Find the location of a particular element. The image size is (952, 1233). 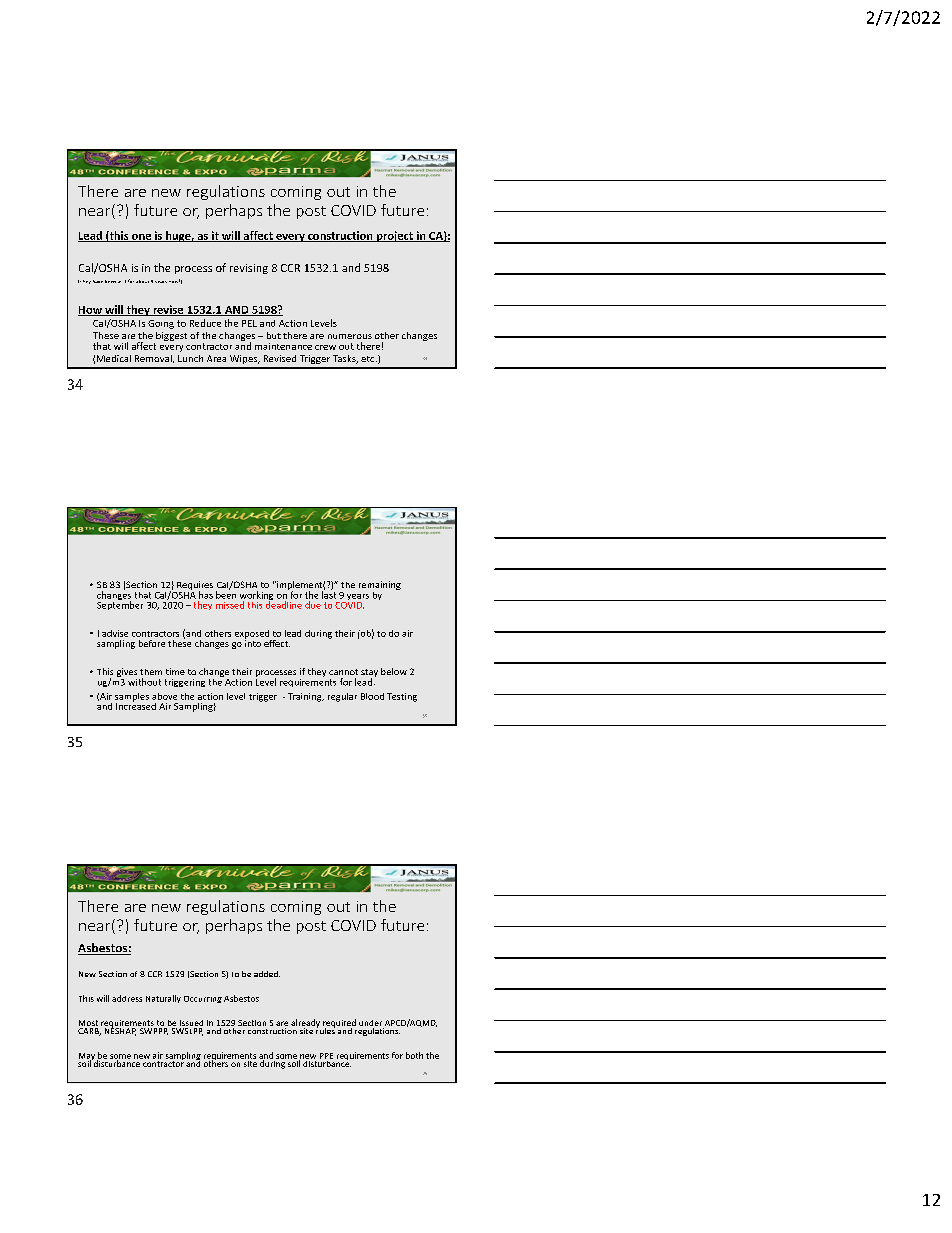

added is located at coordinates (267, 974).
